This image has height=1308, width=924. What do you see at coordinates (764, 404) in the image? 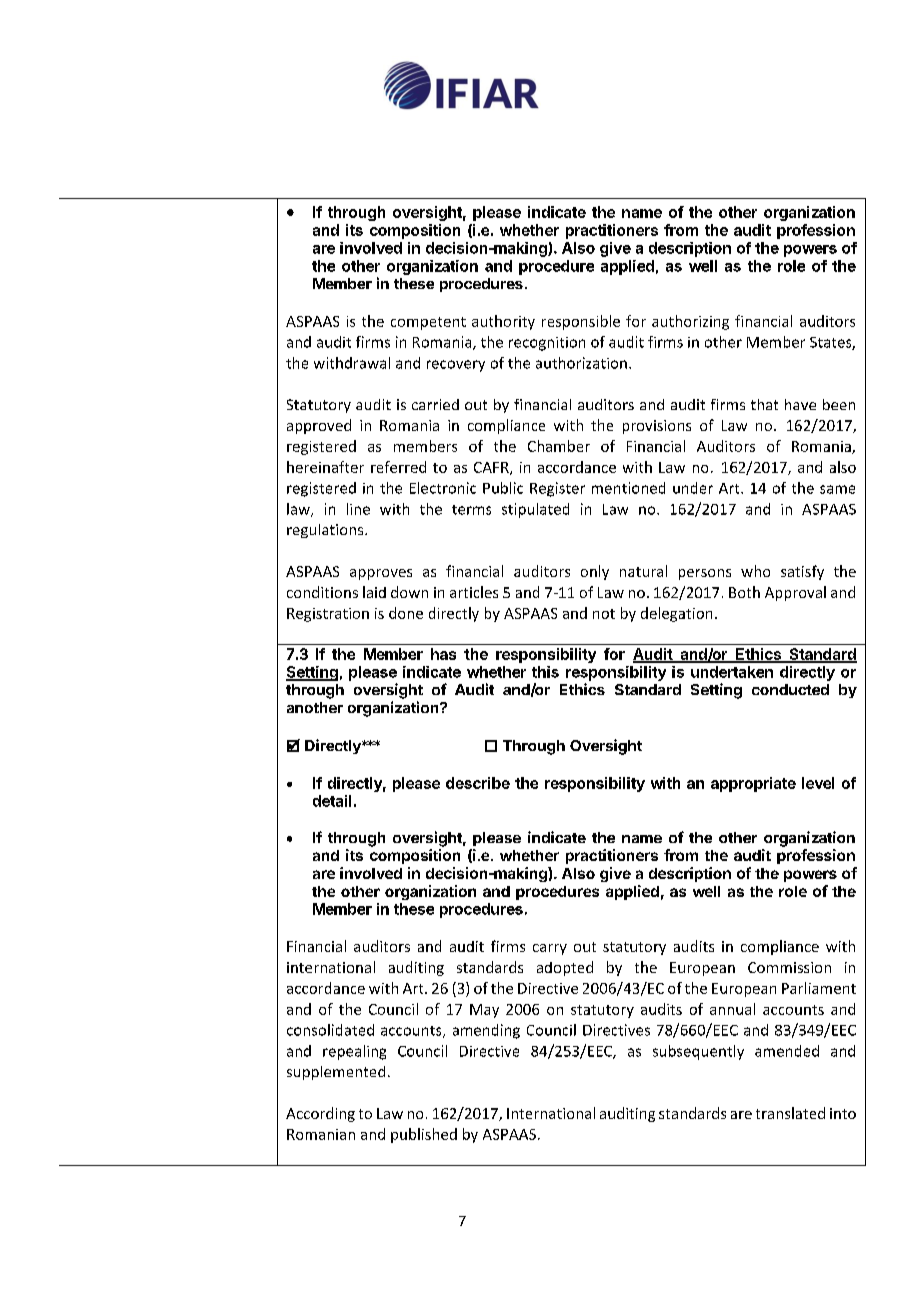
I see `that` at bounding box center [764, 404].
